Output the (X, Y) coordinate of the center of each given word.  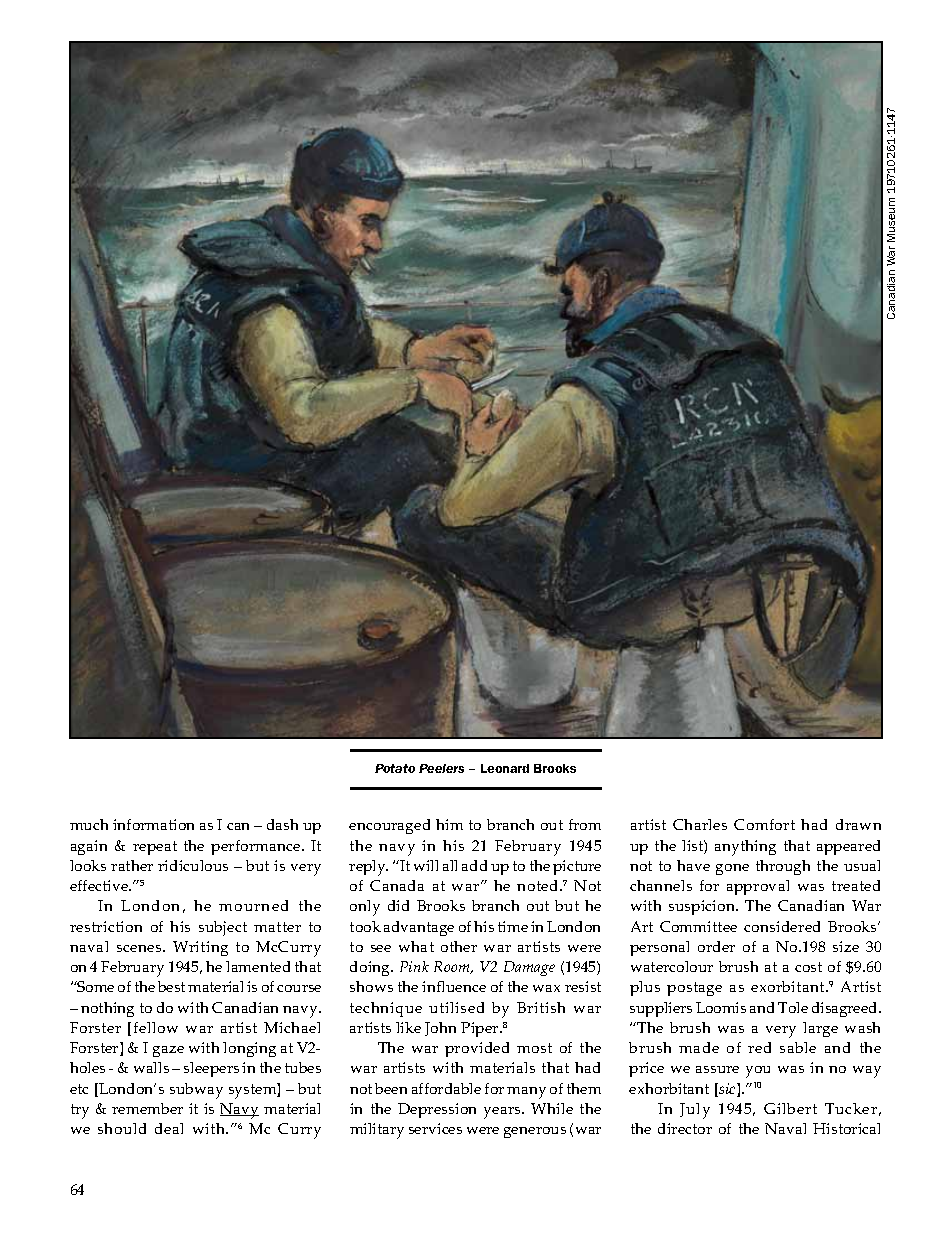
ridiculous (193, 865)
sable (798, 1047)
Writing (200, 948)
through (783, 867)
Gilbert (790, 1108)
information (153, 824)
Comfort (764, 824)
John (440, 1029)
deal (169, 1128)
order (716, 946)
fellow (156, 1027)
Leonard (505, 768)
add (474, 865)
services (435, 1128)
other (459, 946)
